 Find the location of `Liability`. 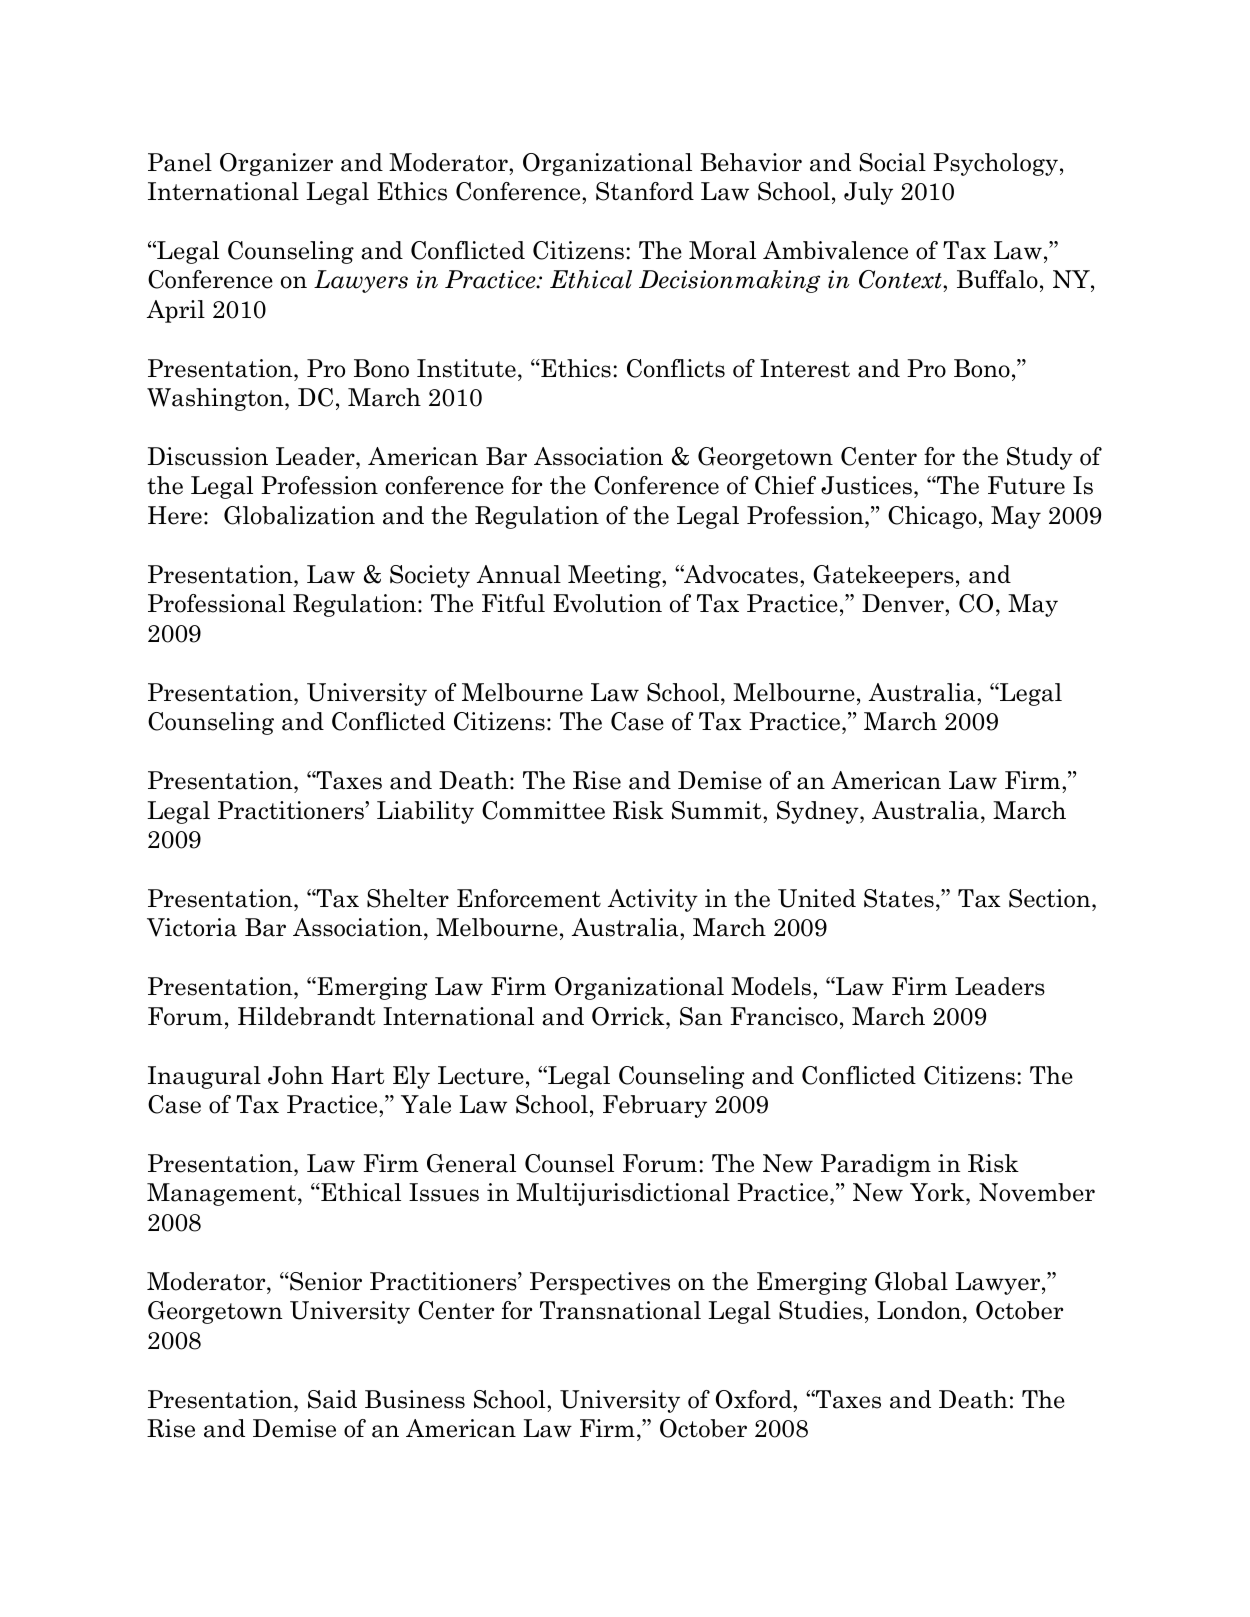

Liability is located at coordinates (425, 812).
